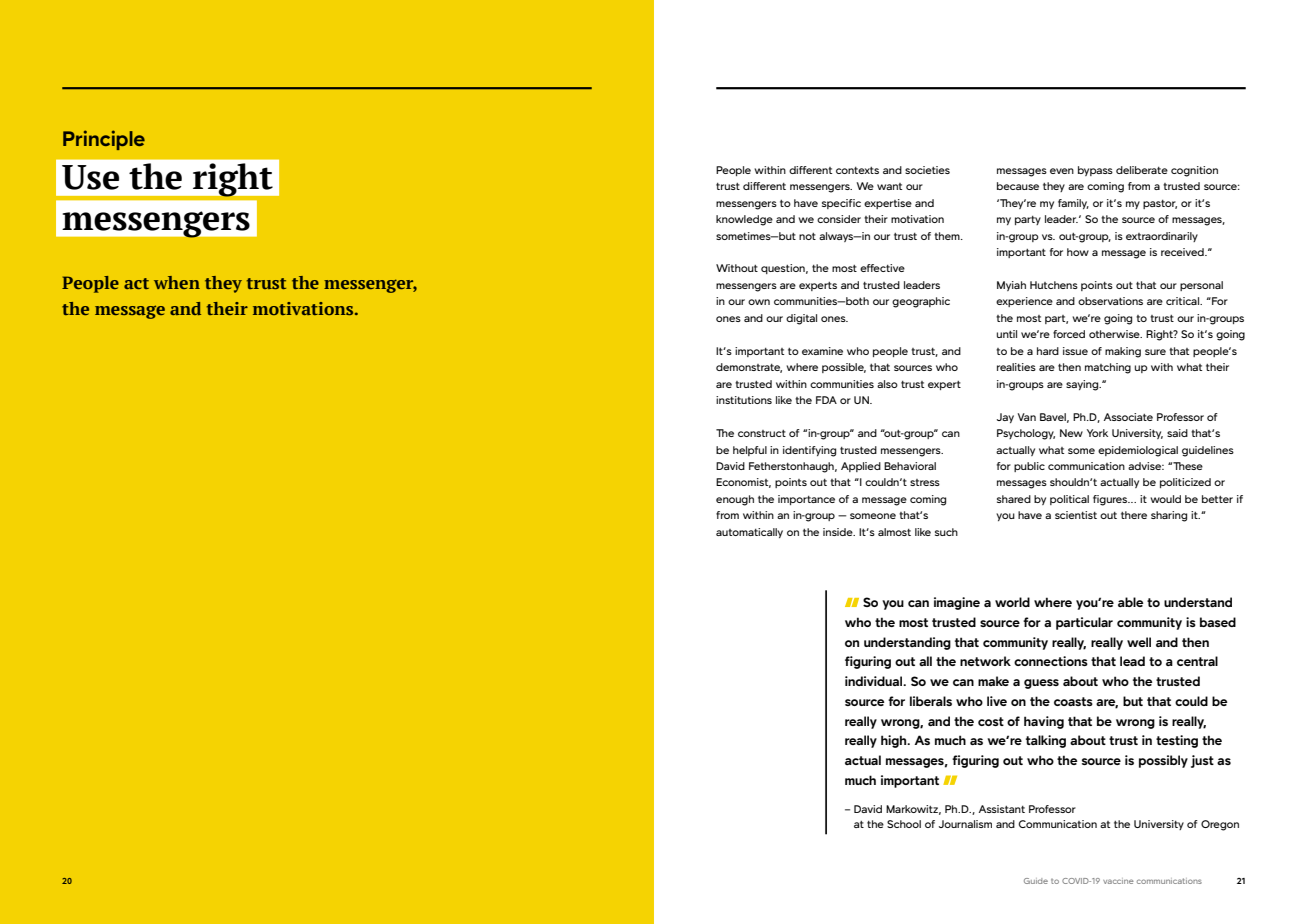  What do you see at coordinates (1041, 684) in the screenshot?
I see `guess` at bounding box center [1041, 684].
